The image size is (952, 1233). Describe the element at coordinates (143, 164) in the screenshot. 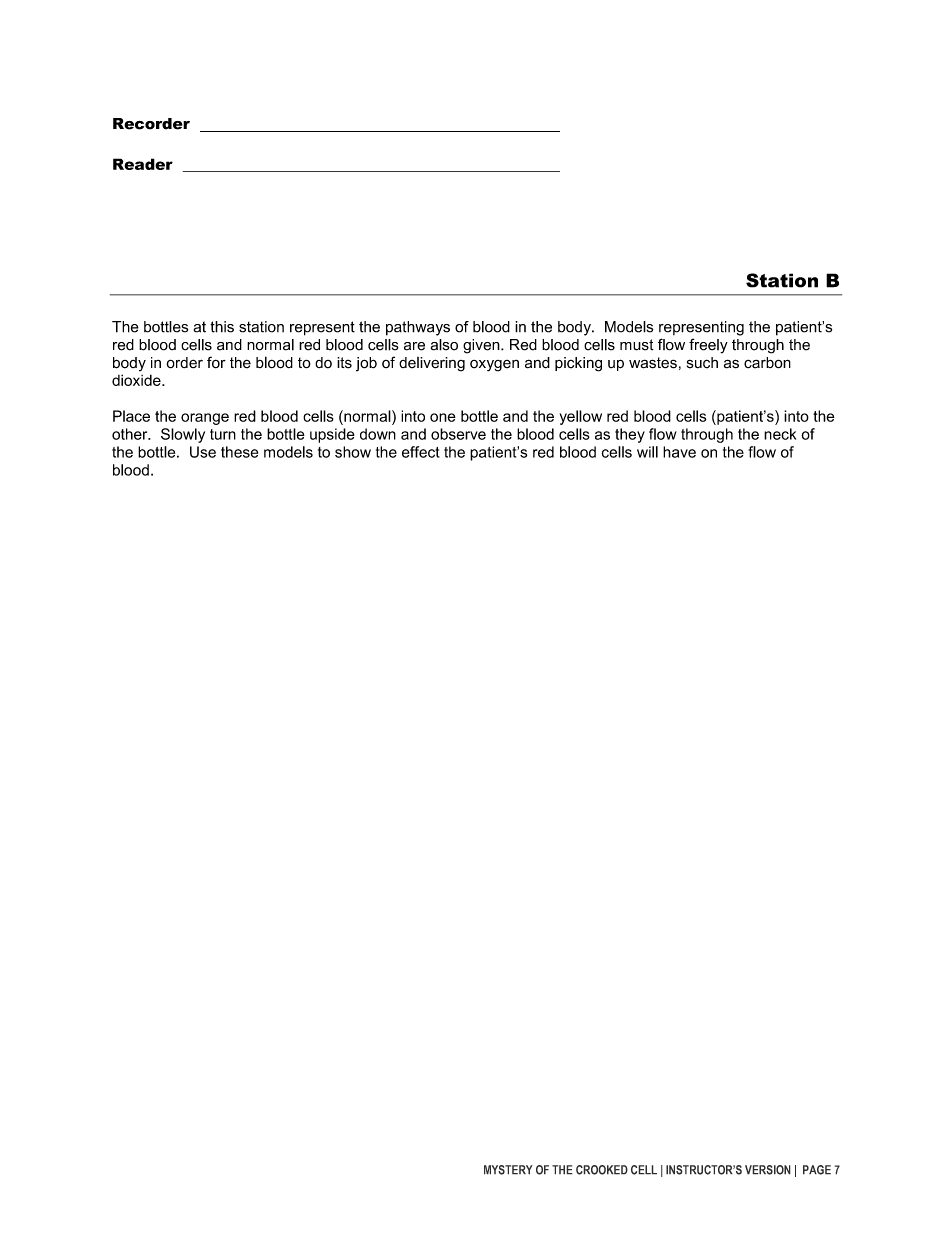

I see `Reader` at that location.
